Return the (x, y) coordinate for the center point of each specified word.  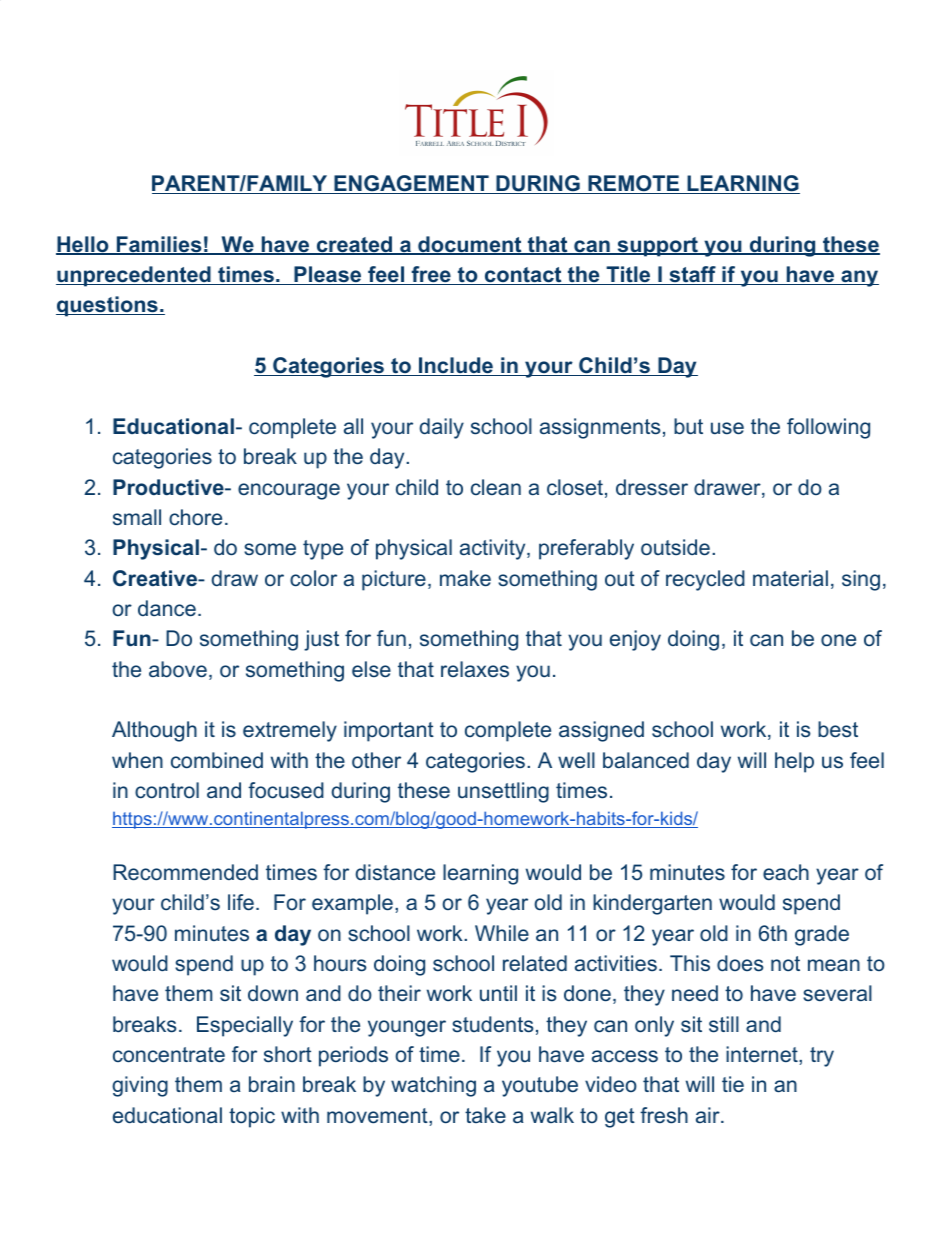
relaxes (475, 669)
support (657, 247)
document (470, 245)
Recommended (185, 872)
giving (140, 1086)
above (178, 669)
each (786, 872)
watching (433, 1086)
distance (395, 872)
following (828, 428)
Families (159, 245)
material (790, 578)
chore (195, 517)
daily (441, 428)
